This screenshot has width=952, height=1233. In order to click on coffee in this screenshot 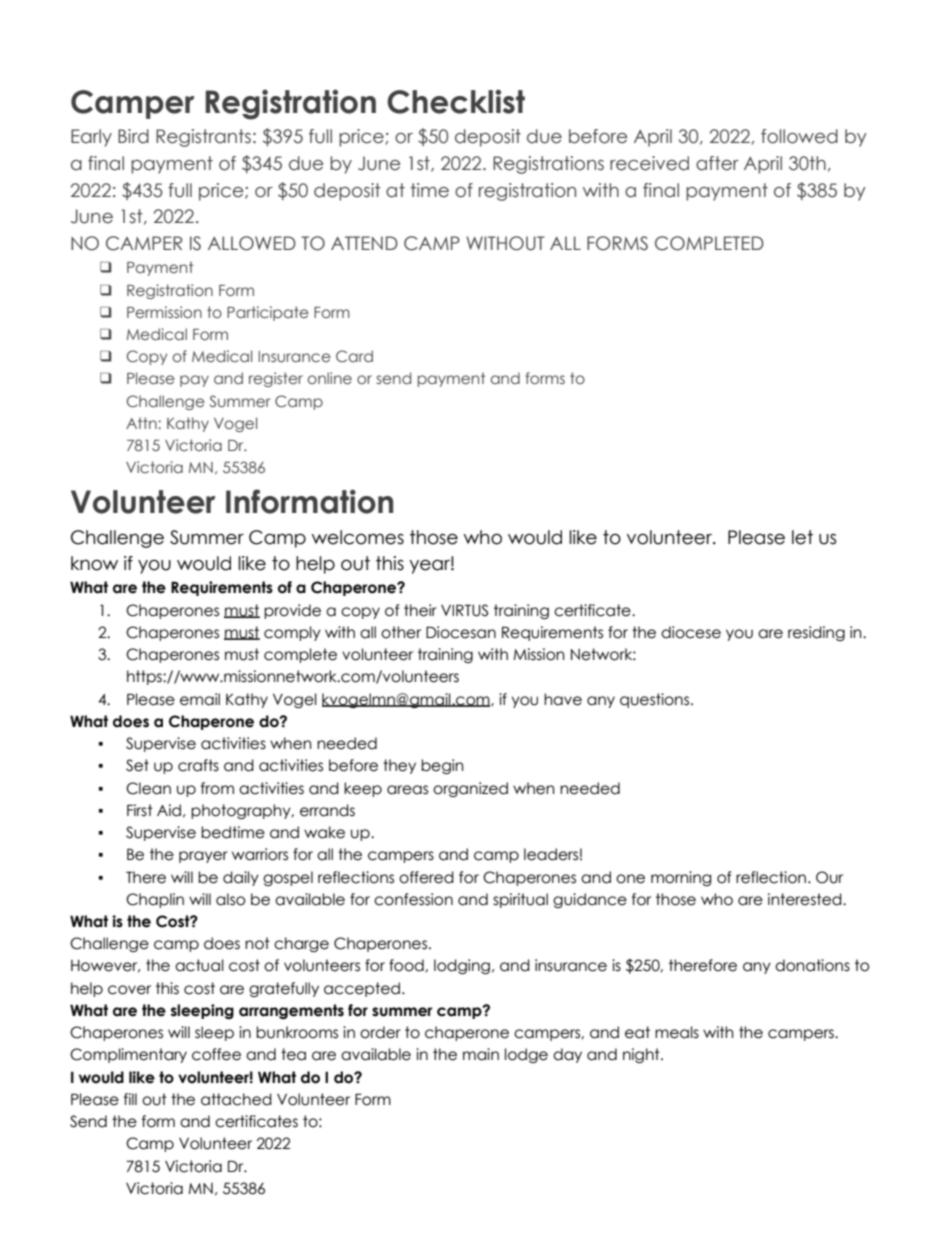, I will do `click(216, 1054)`.
